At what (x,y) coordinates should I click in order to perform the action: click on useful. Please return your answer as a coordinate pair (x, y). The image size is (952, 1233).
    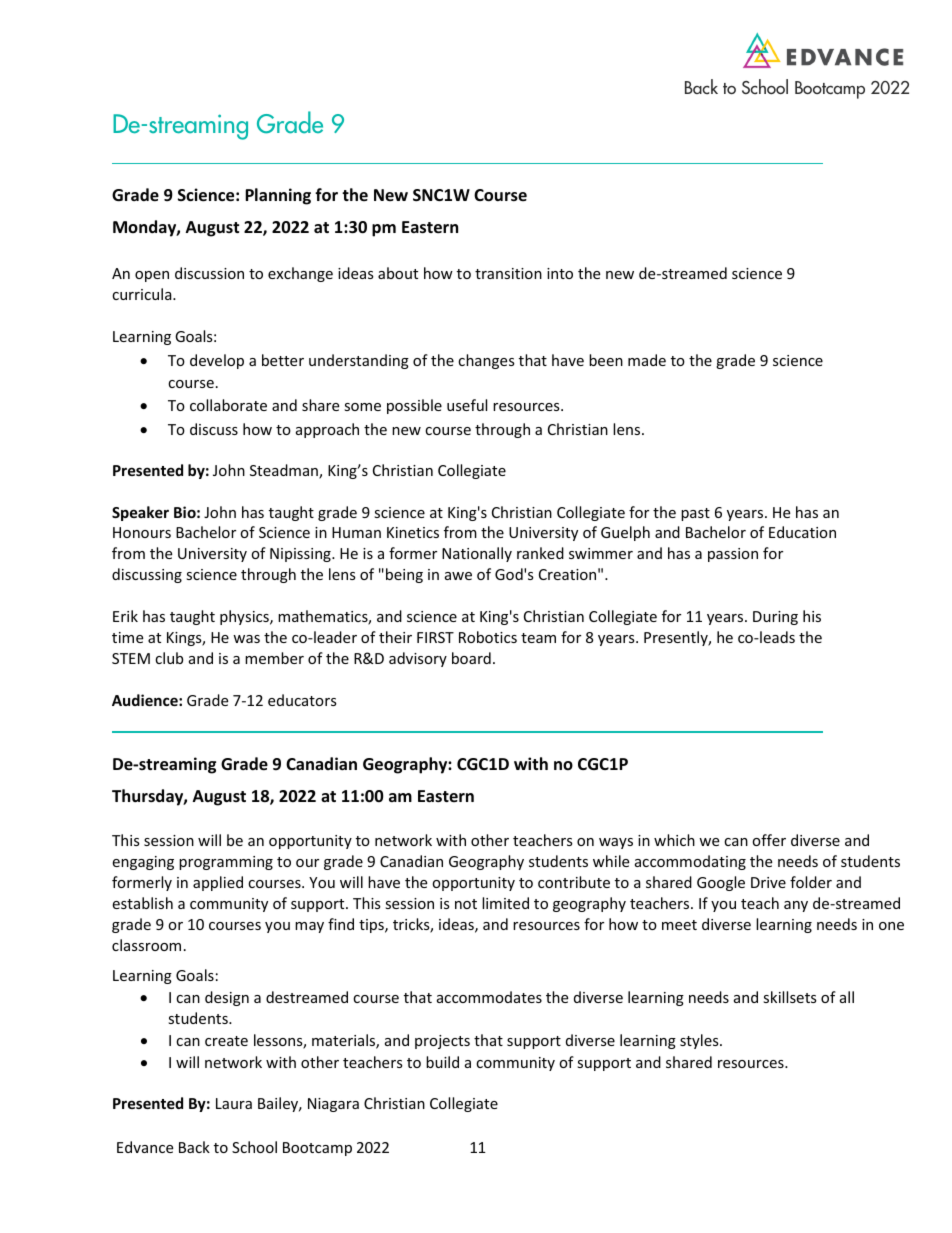
    Looking at the image, I should click on (467, 405).
